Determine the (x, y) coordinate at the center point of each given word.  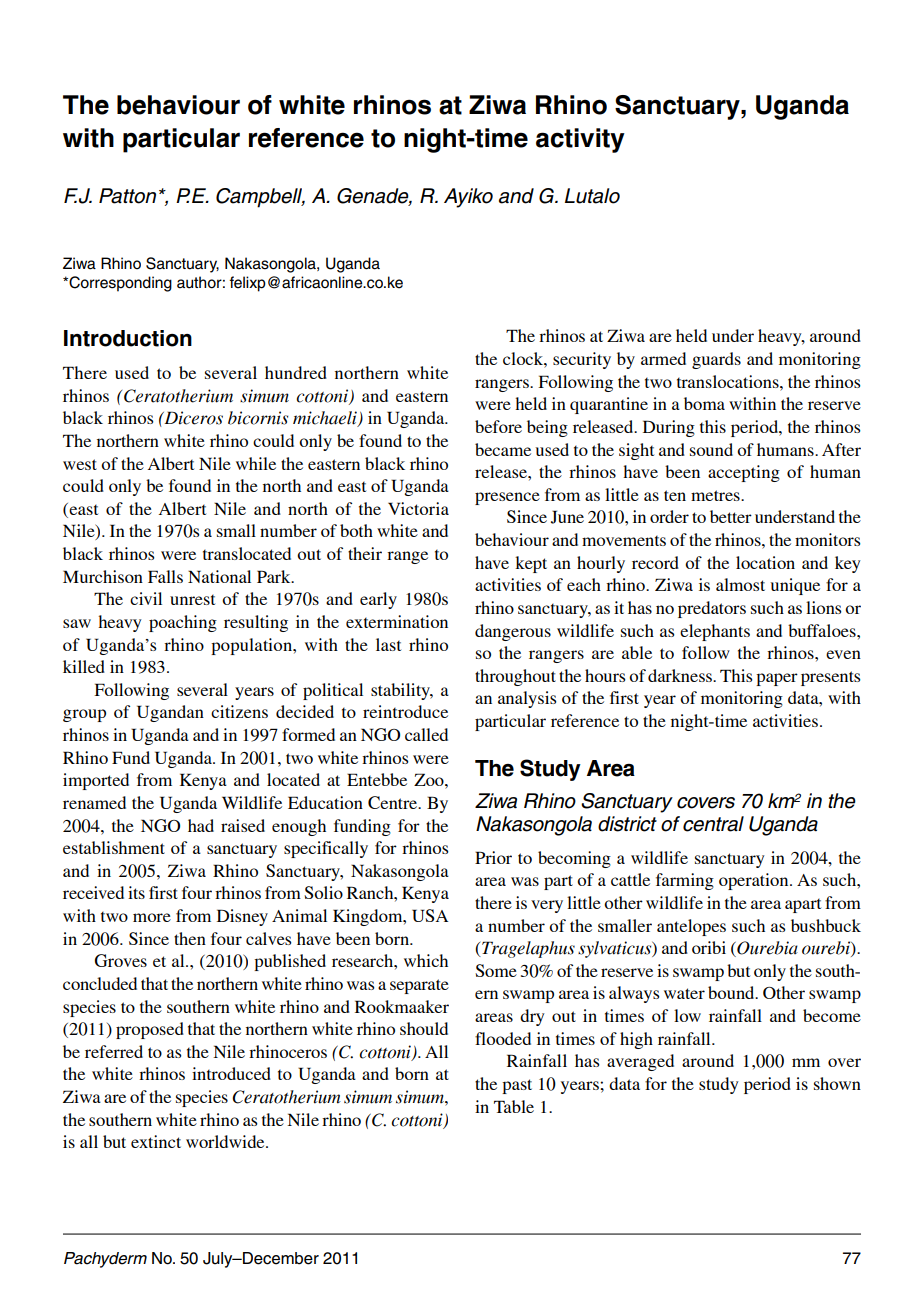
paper (777, 679)
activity (580, 140)
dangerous (513, 632)
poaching (183, 623)
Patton (127, 196)
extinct (156, 1141)
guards (716, 360)
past (517, 1086)
